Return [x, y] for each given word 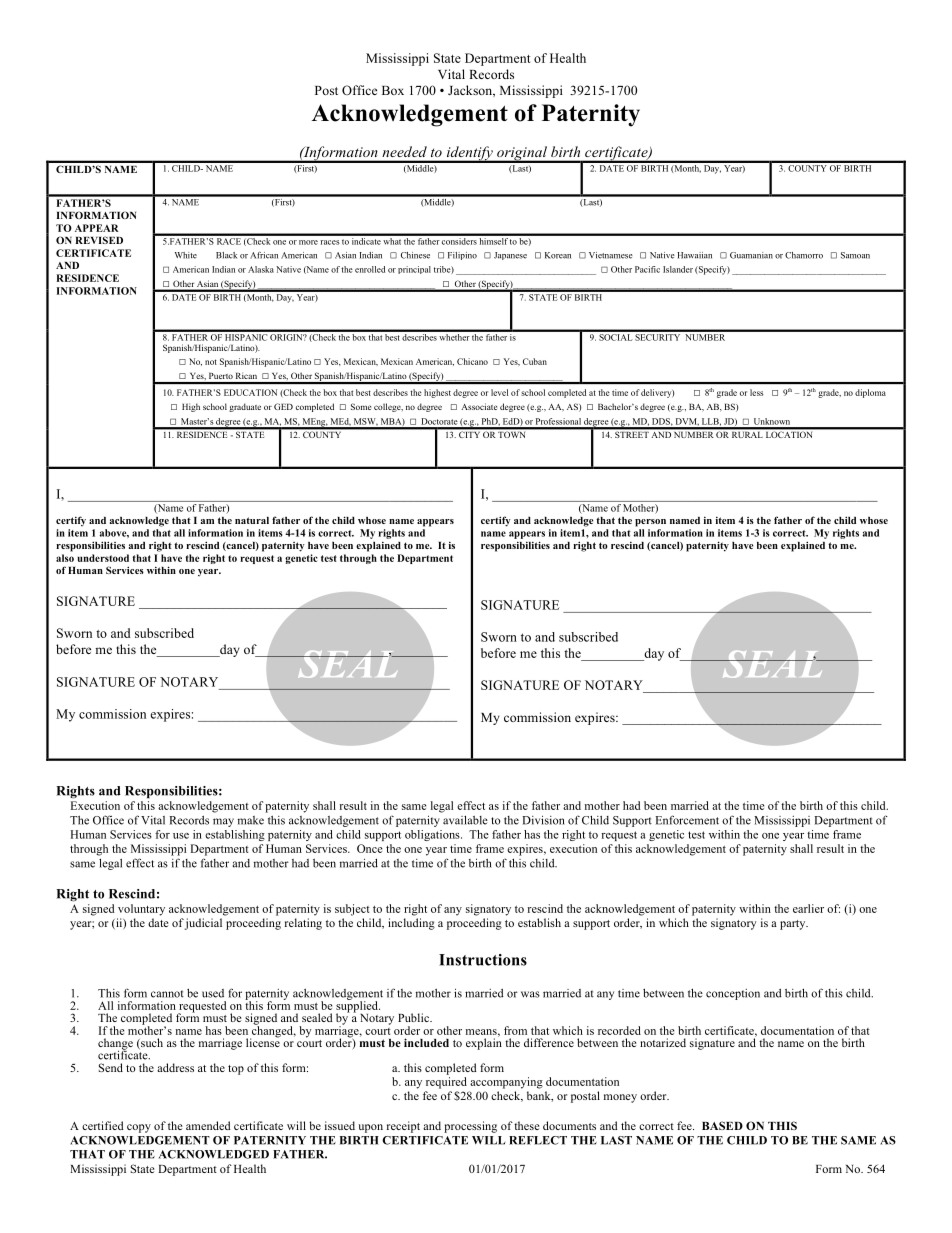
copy [139, 1128]
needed [405, 151]
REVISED [99, 240]
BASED [722, 1125]
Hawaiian [694, 255]
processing [470, 1127]
